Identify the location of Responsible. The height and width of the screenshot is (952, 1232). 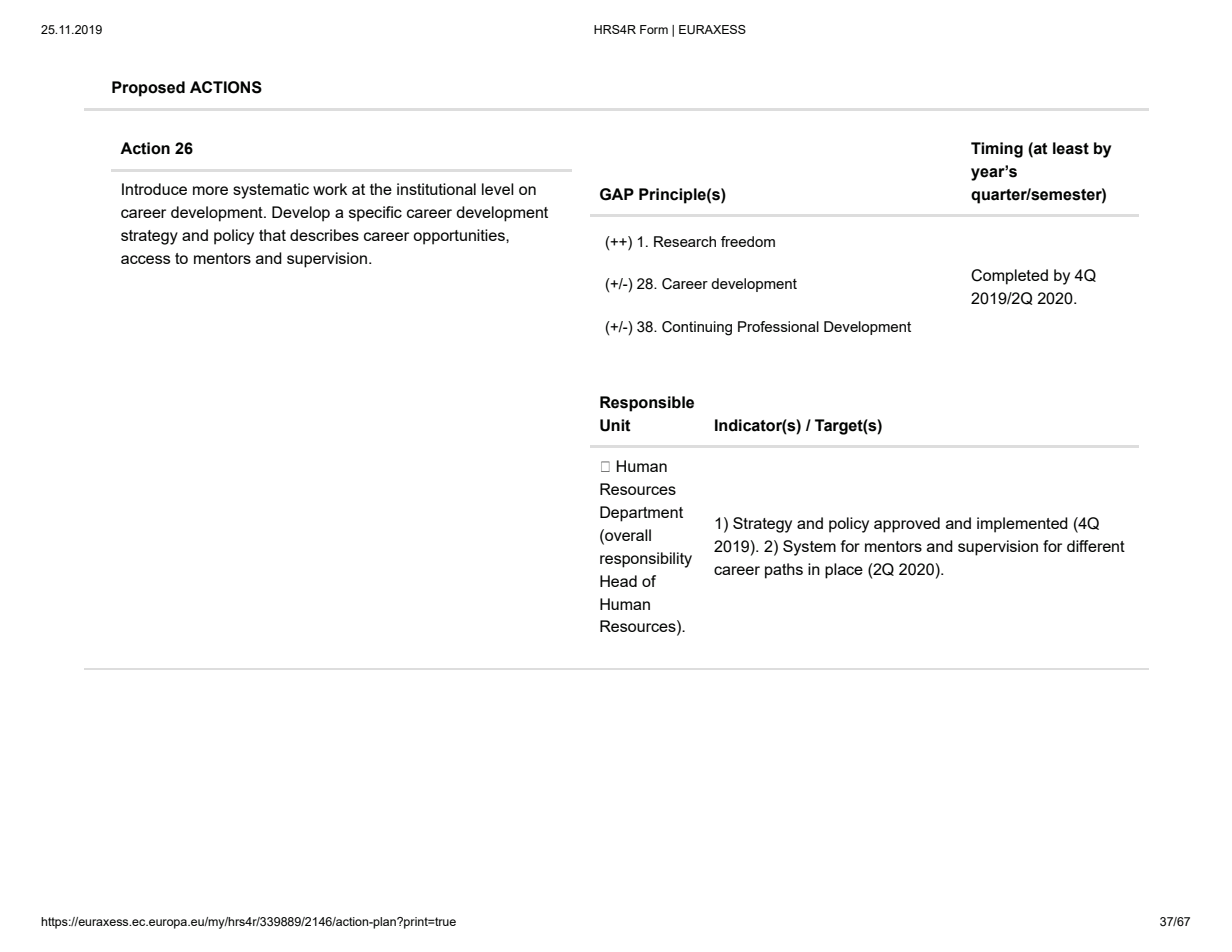
(647, 404).
